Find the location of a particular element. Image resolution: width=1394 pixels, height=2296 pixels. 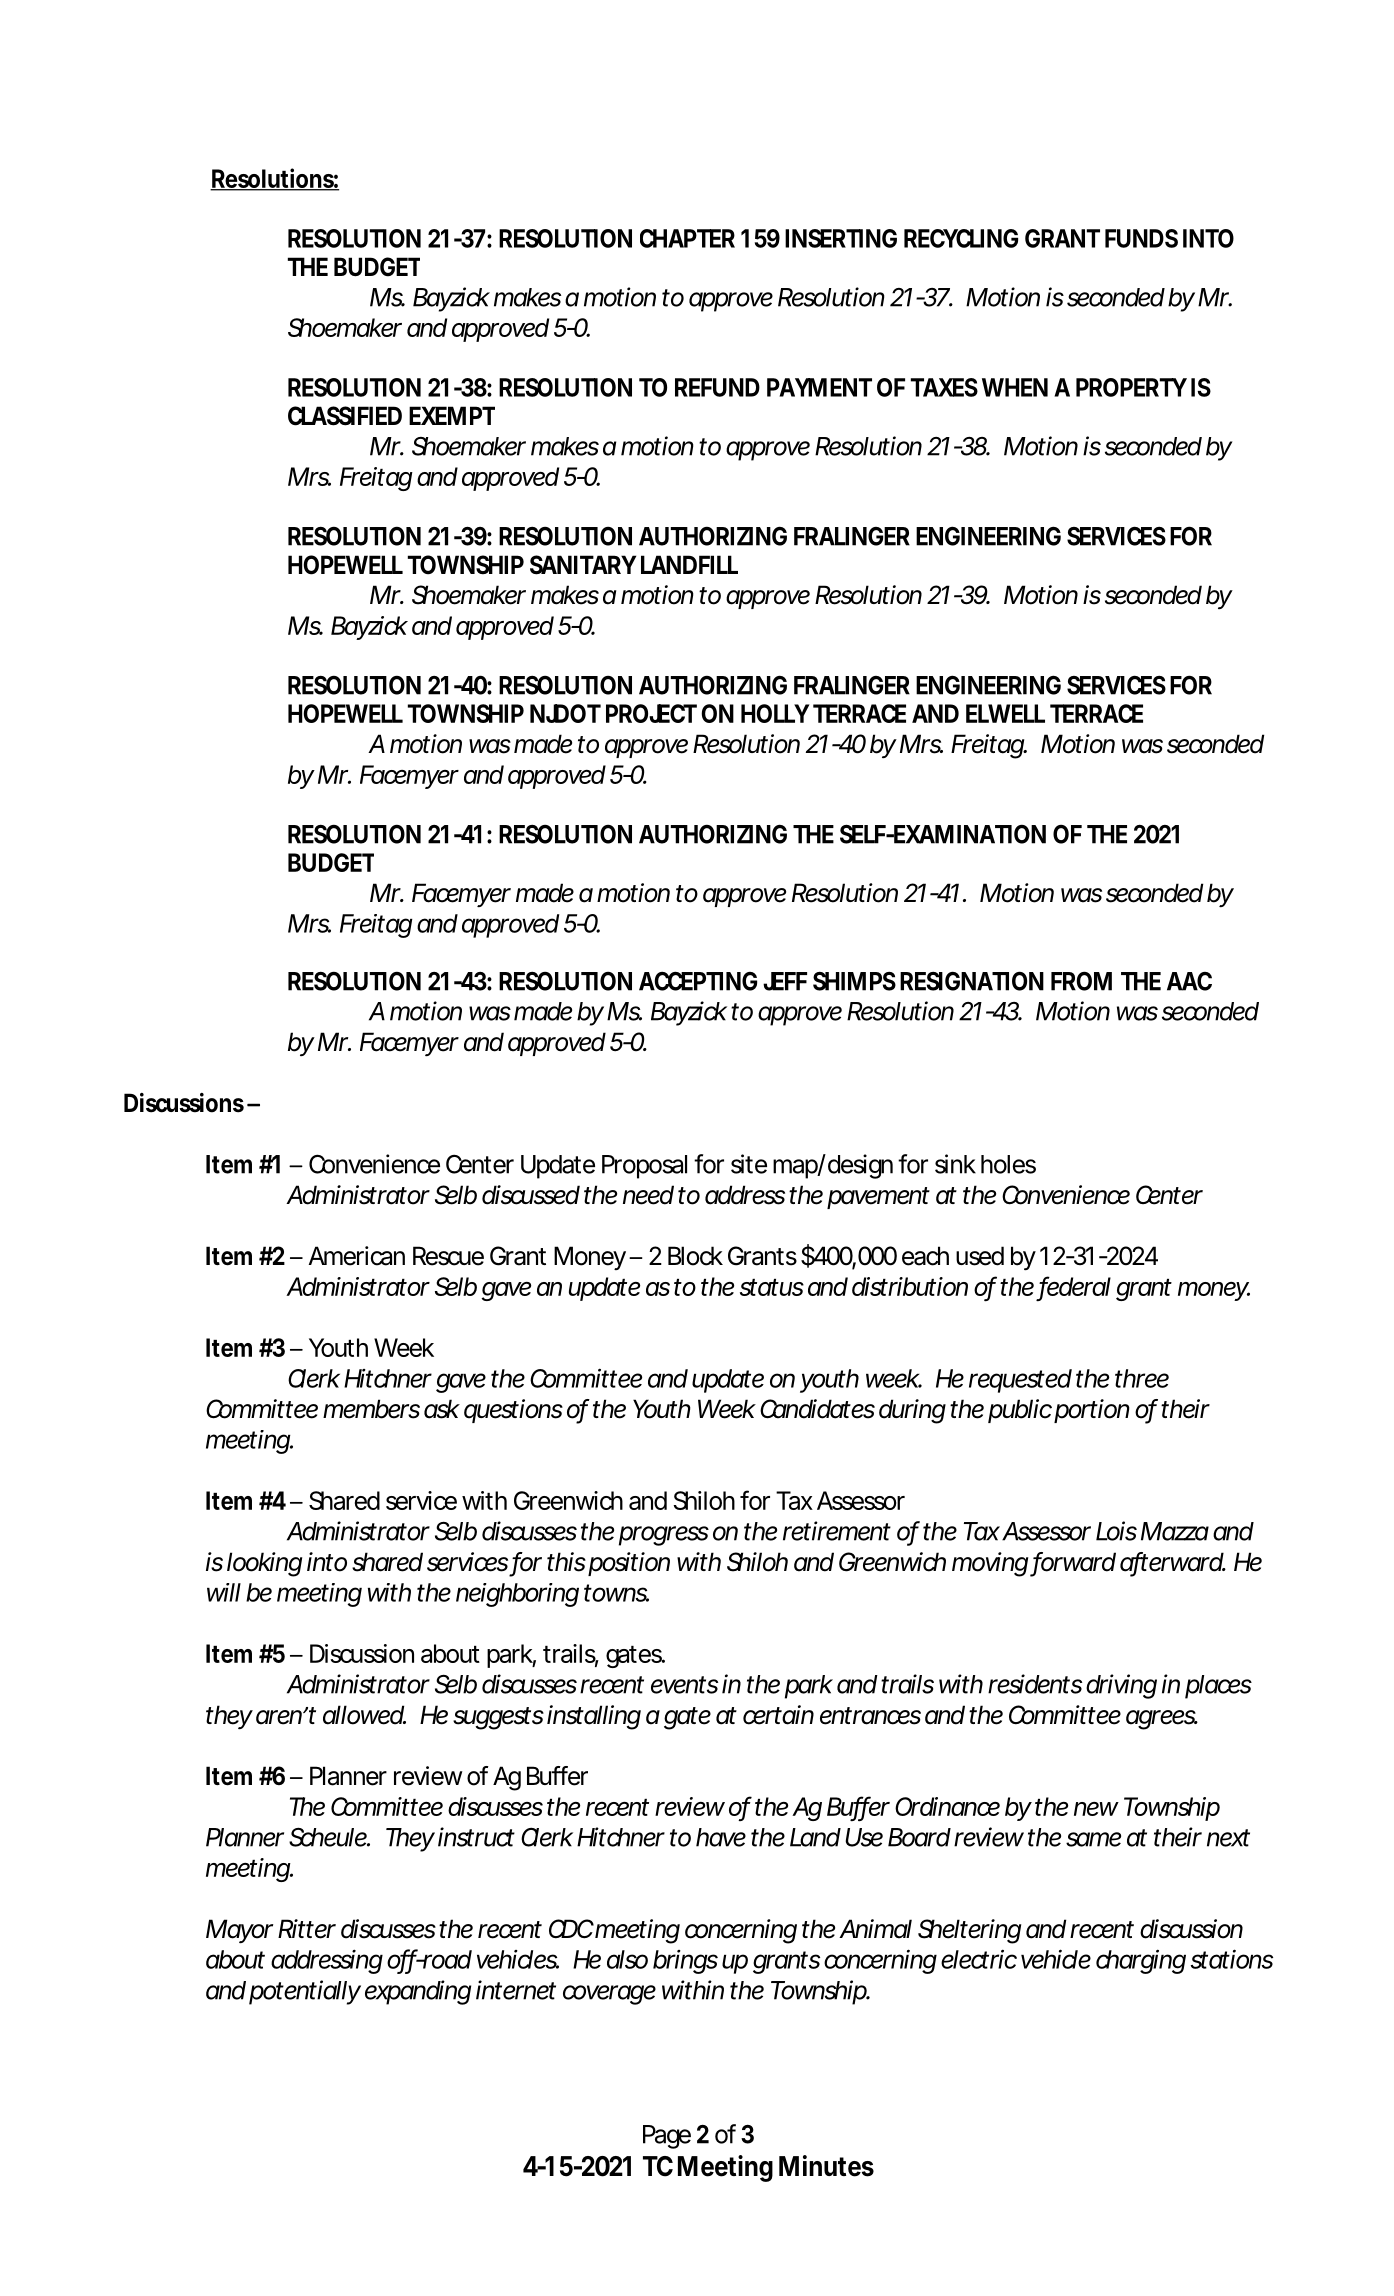

Animal is located at coordinates (875, 1929).
